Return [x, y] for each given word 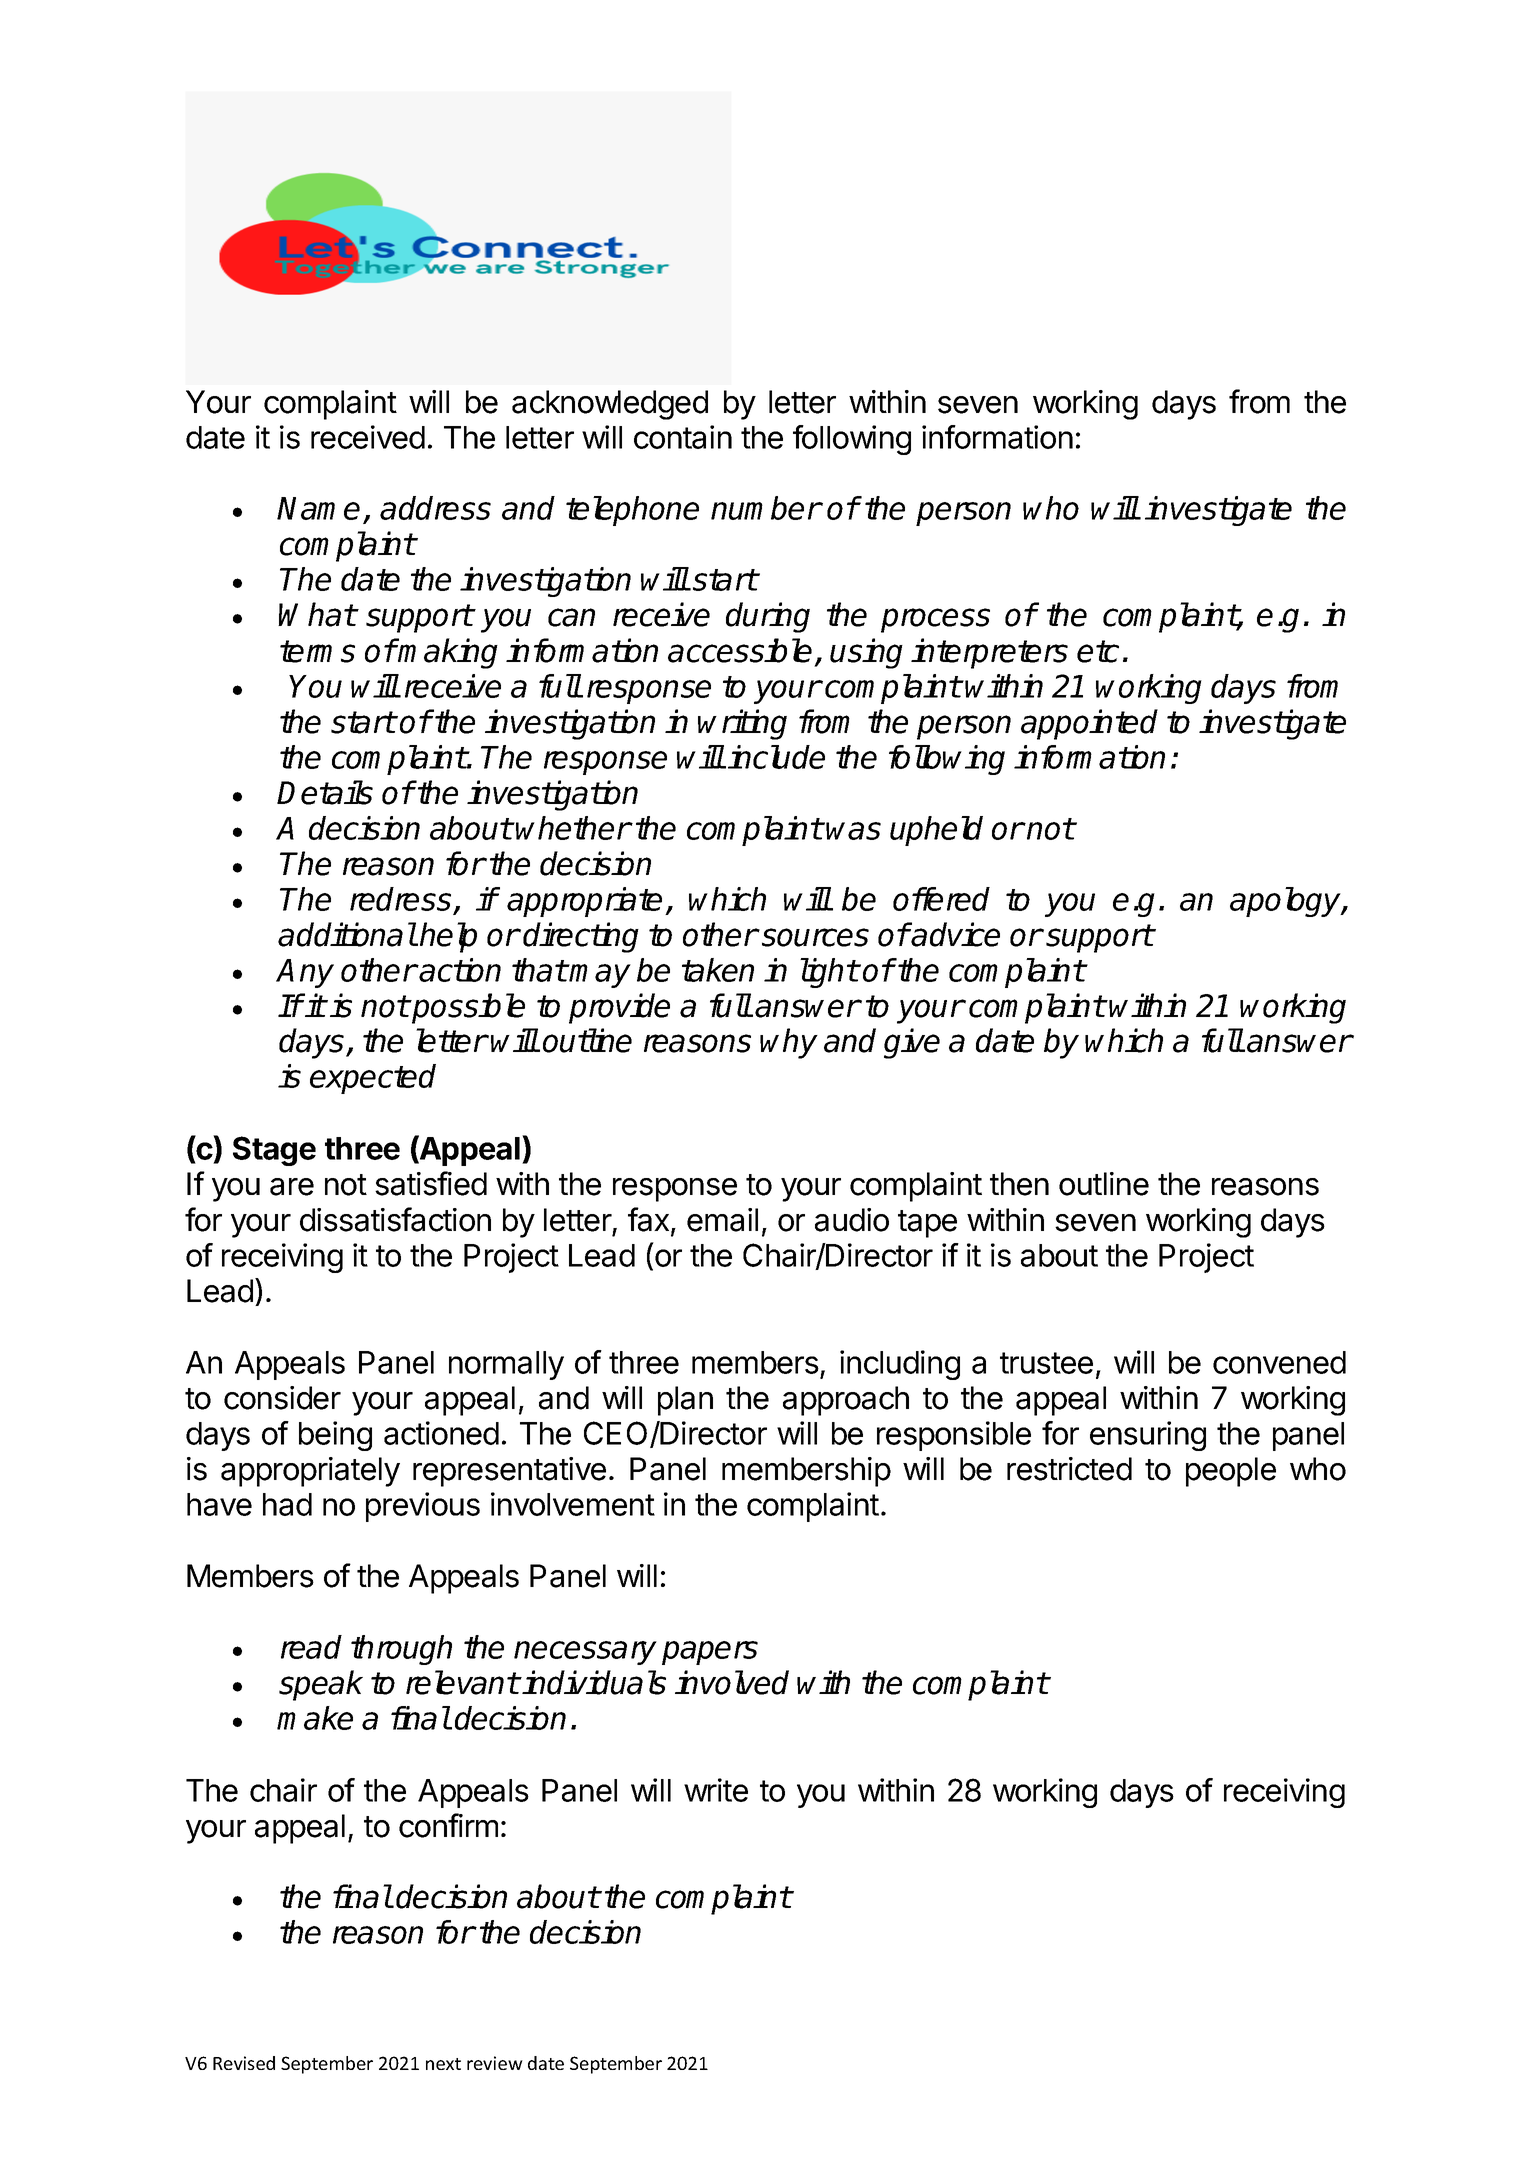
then [1019, 1184]
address [435, 508]
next [443, 2064]
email [722, 1220]
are [292, 1187]
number [766, 508]
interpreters [989, 653]
